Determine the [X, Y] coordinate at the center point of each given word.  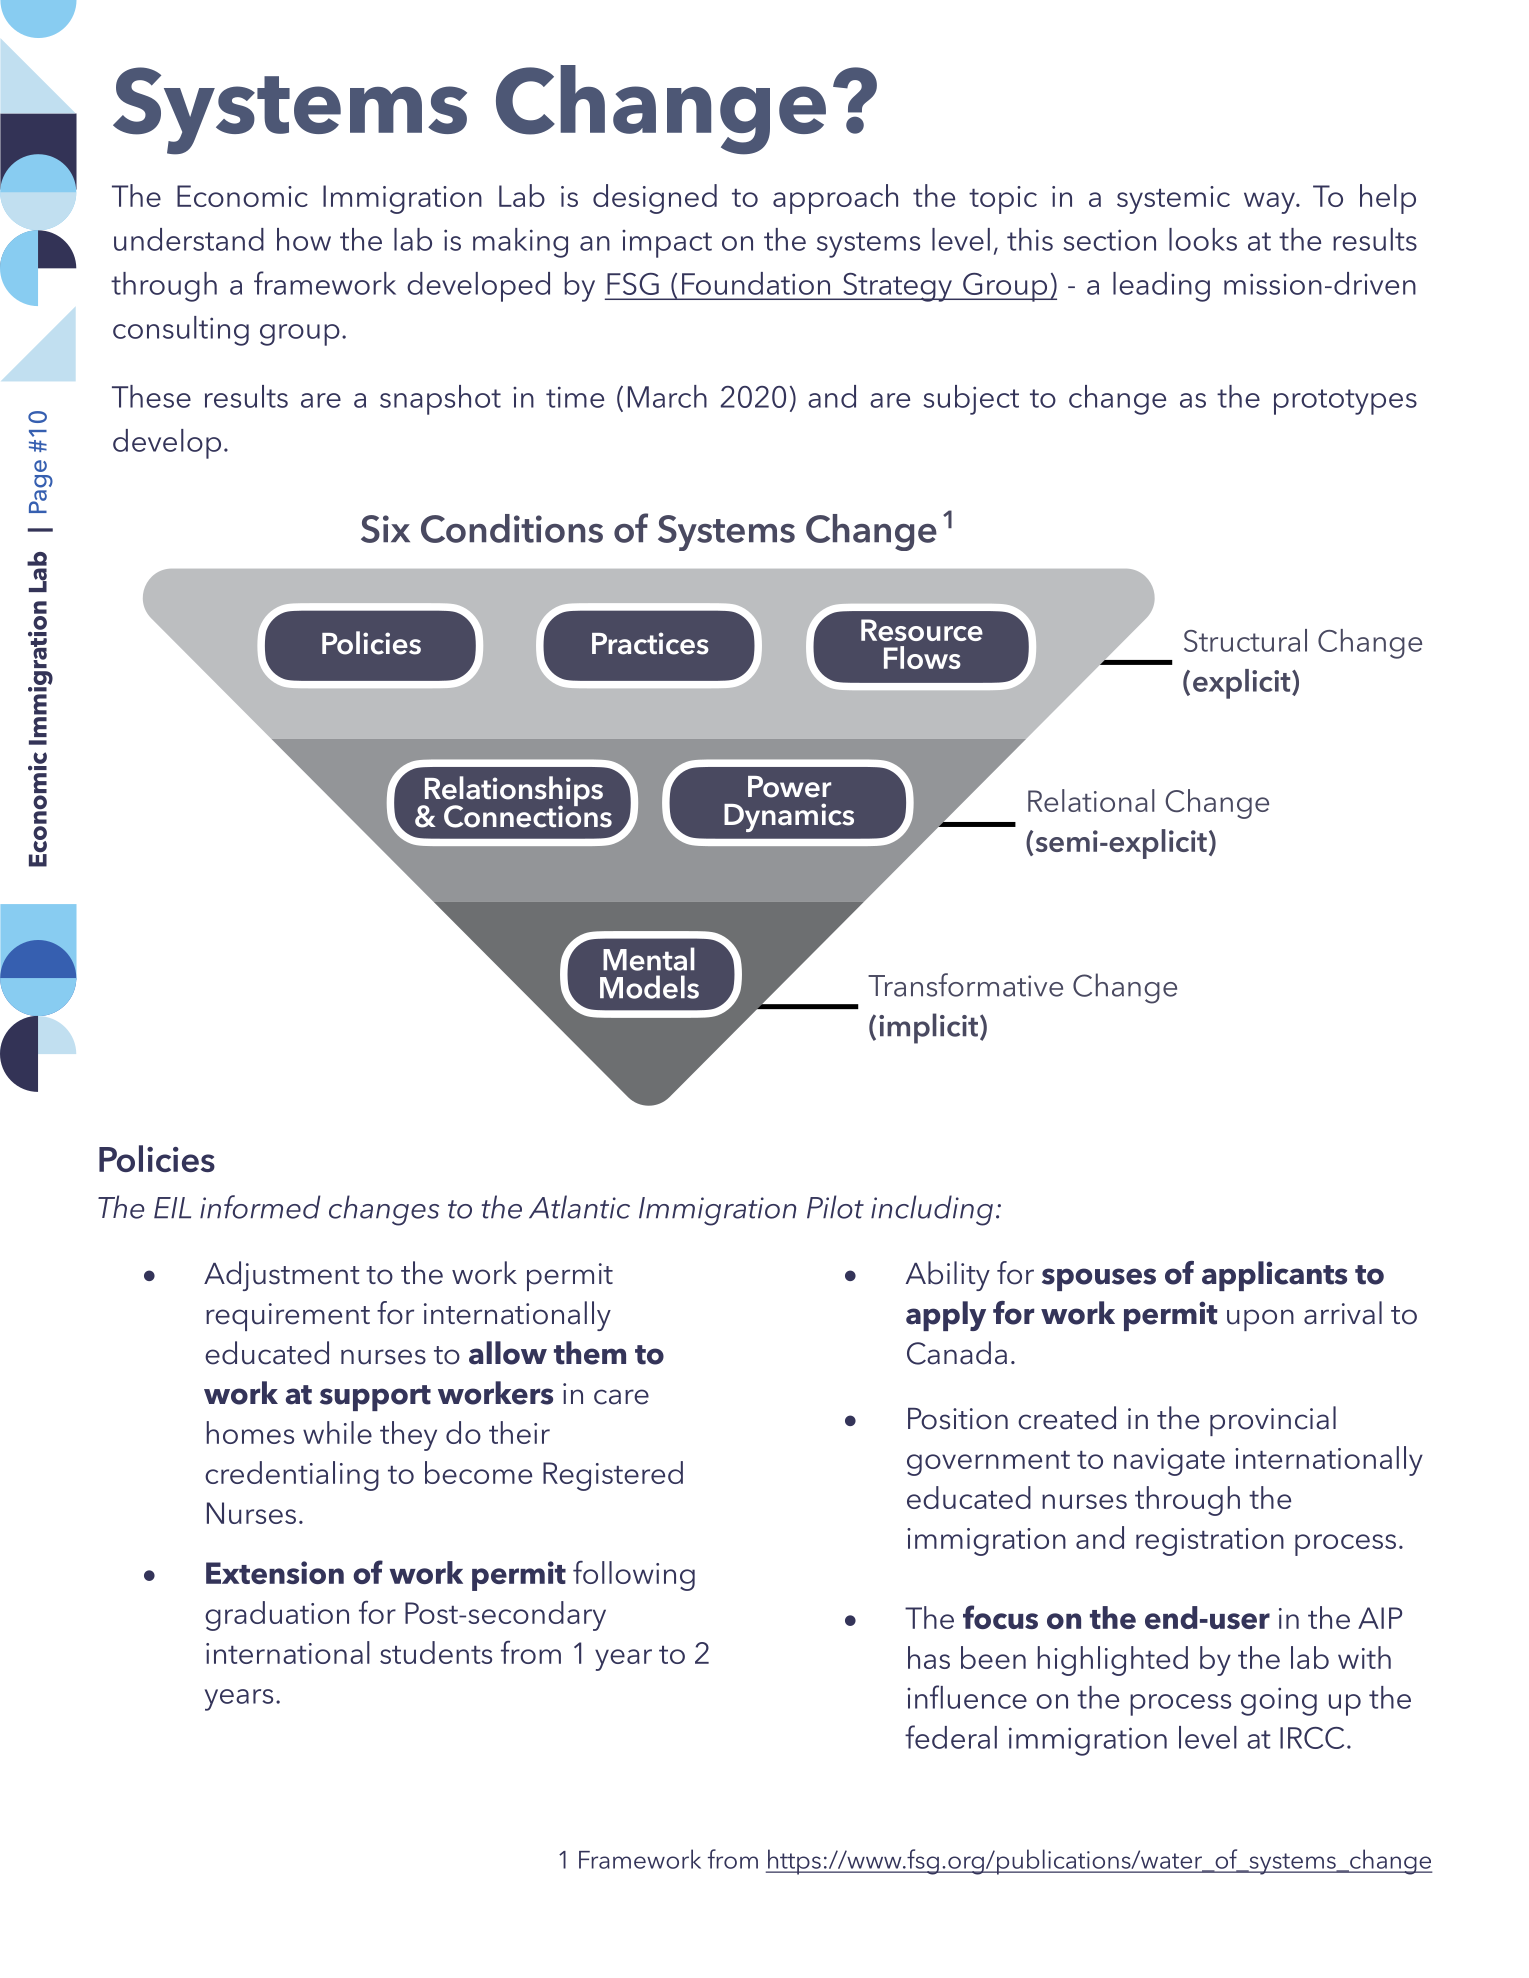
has [929, 1657]
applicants [1274, 1276]
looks [1203, 239]
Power [789, 787]
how [304, 239]
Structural [1245, 640]
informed [260, 1207]
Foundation [756, 283]
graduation [277, 1616]
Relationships [512, 792]
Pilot [835, 1207]
